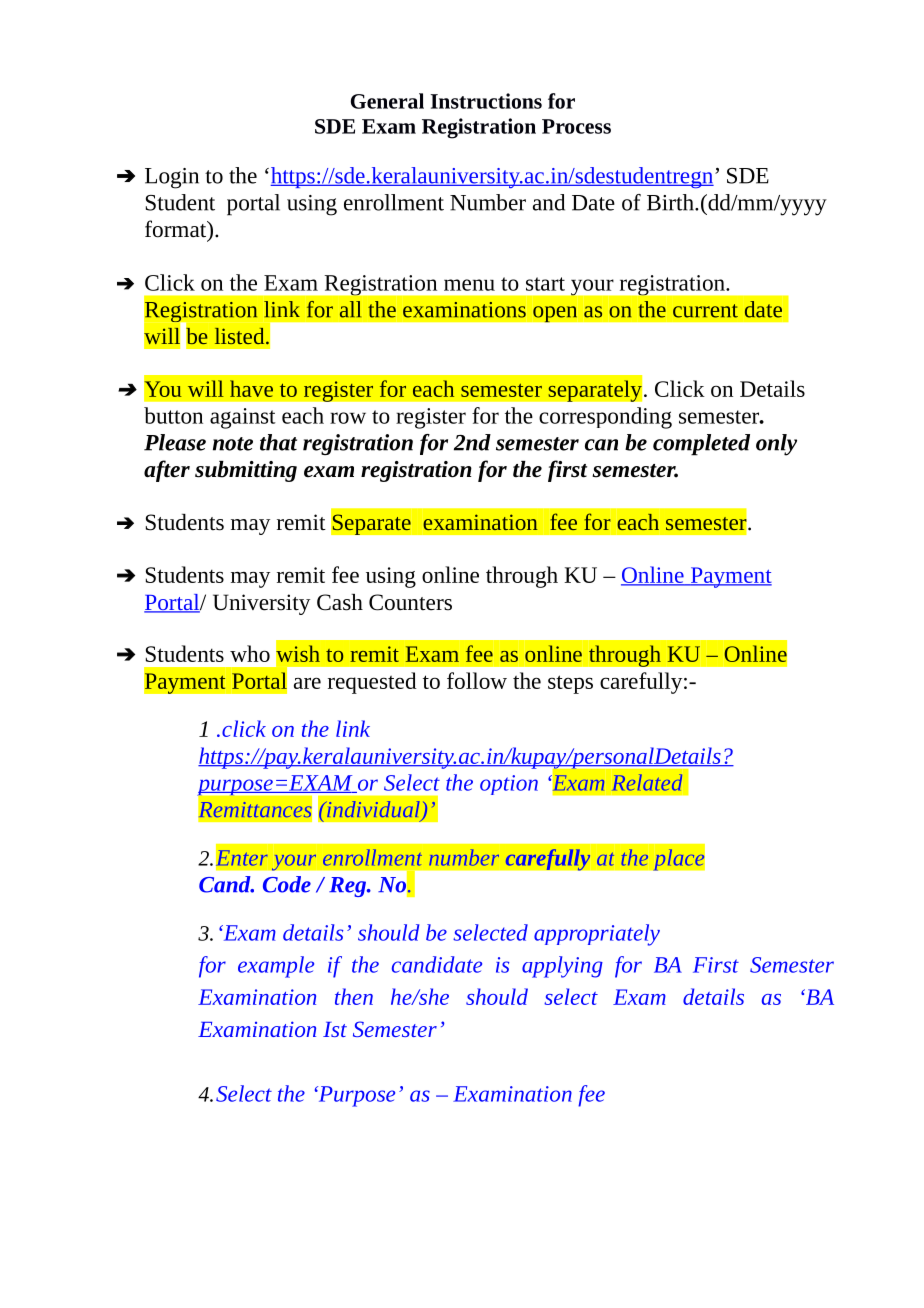  What do you see at coordinates (172, 178) in the page?
I see `Login` at bounding box center [172, 178].
